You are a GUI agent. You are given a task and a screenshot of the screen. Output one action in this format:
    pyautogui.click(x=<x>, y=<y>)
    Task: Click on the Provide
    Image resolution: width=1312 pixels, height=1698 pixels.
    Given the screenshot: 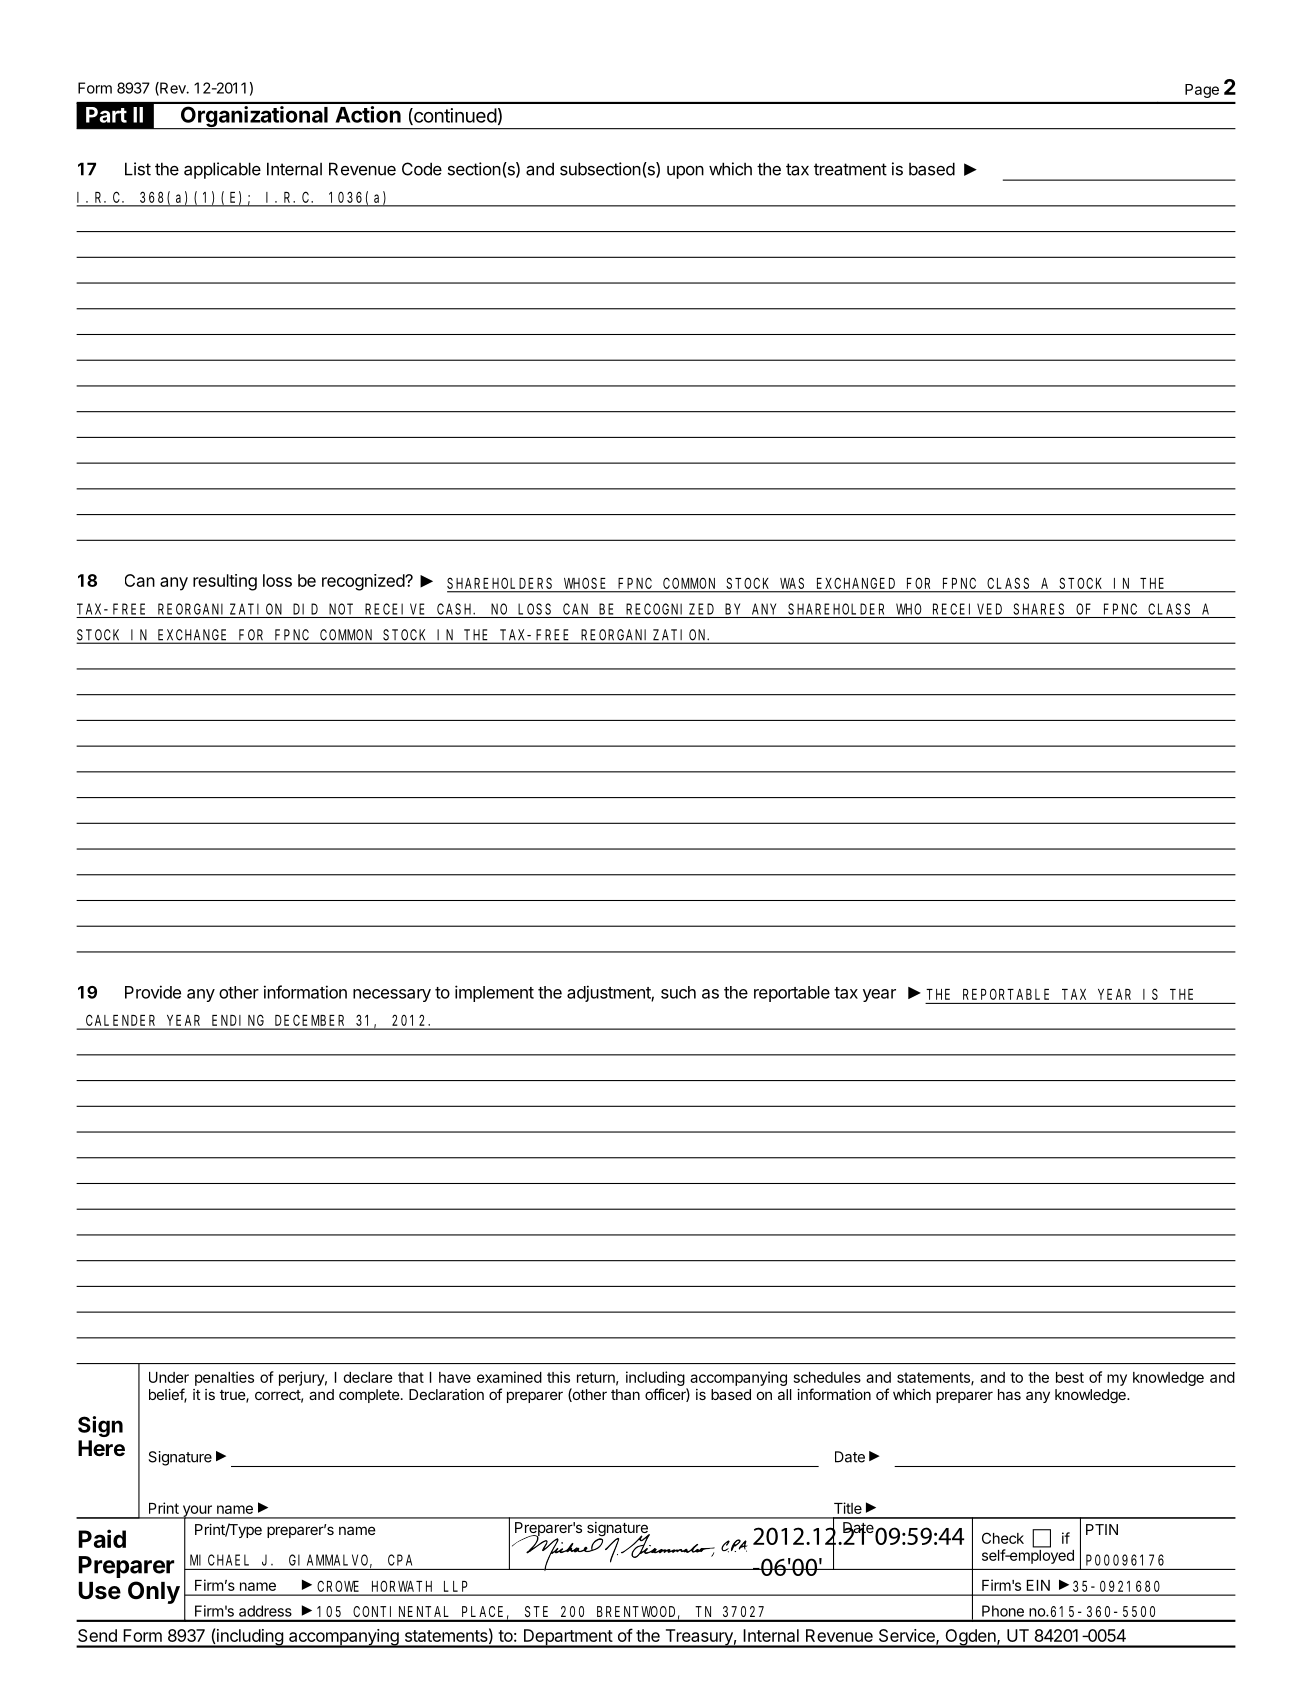 What is the action you would take?
    pyautogui.click(x=153, y=992)
